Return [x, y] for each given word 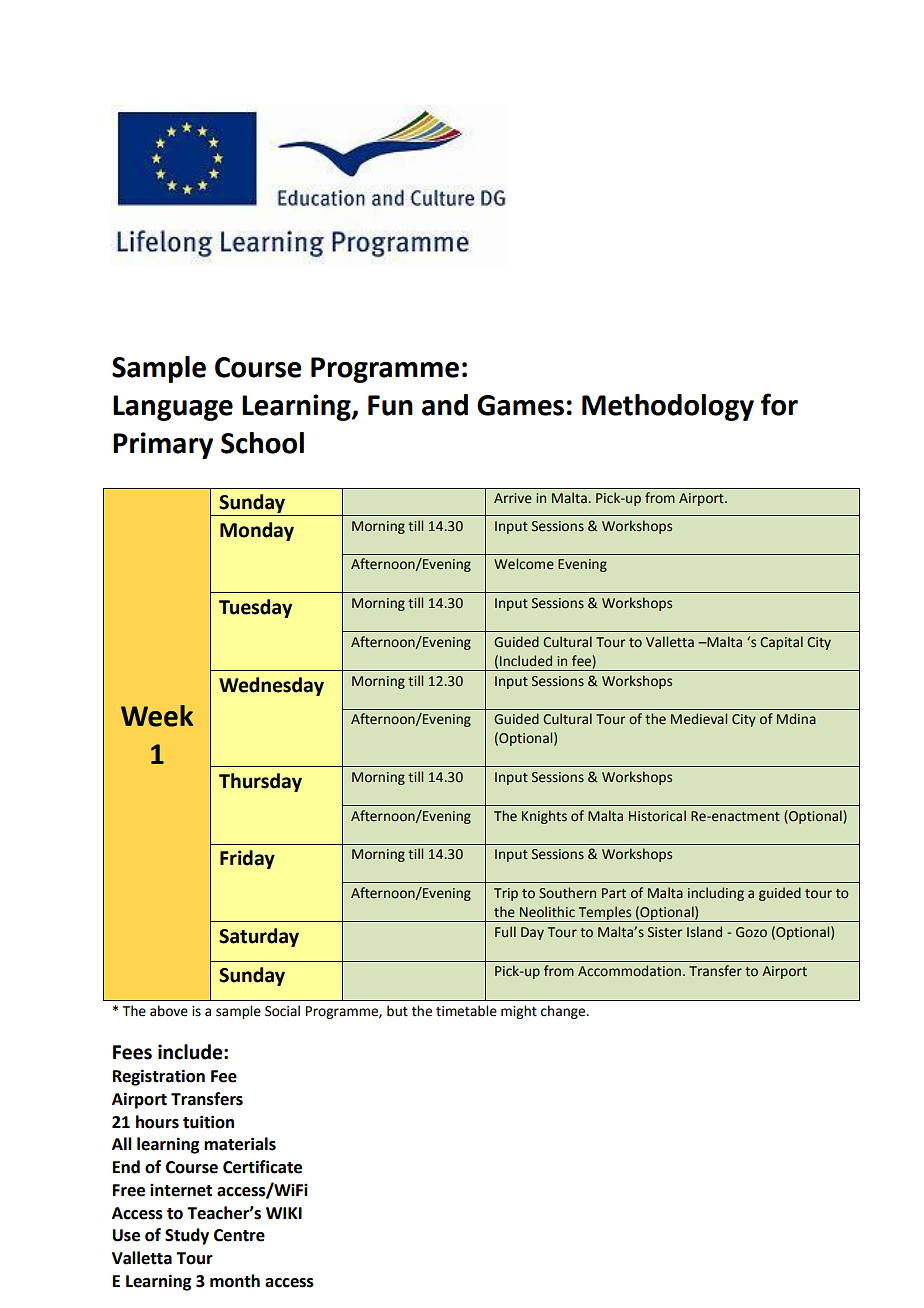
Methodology [668, 407]
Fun [390, 405]
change [564, 1012]
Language [173, 408]
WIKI [284, 1213]
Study [187, 1236]
